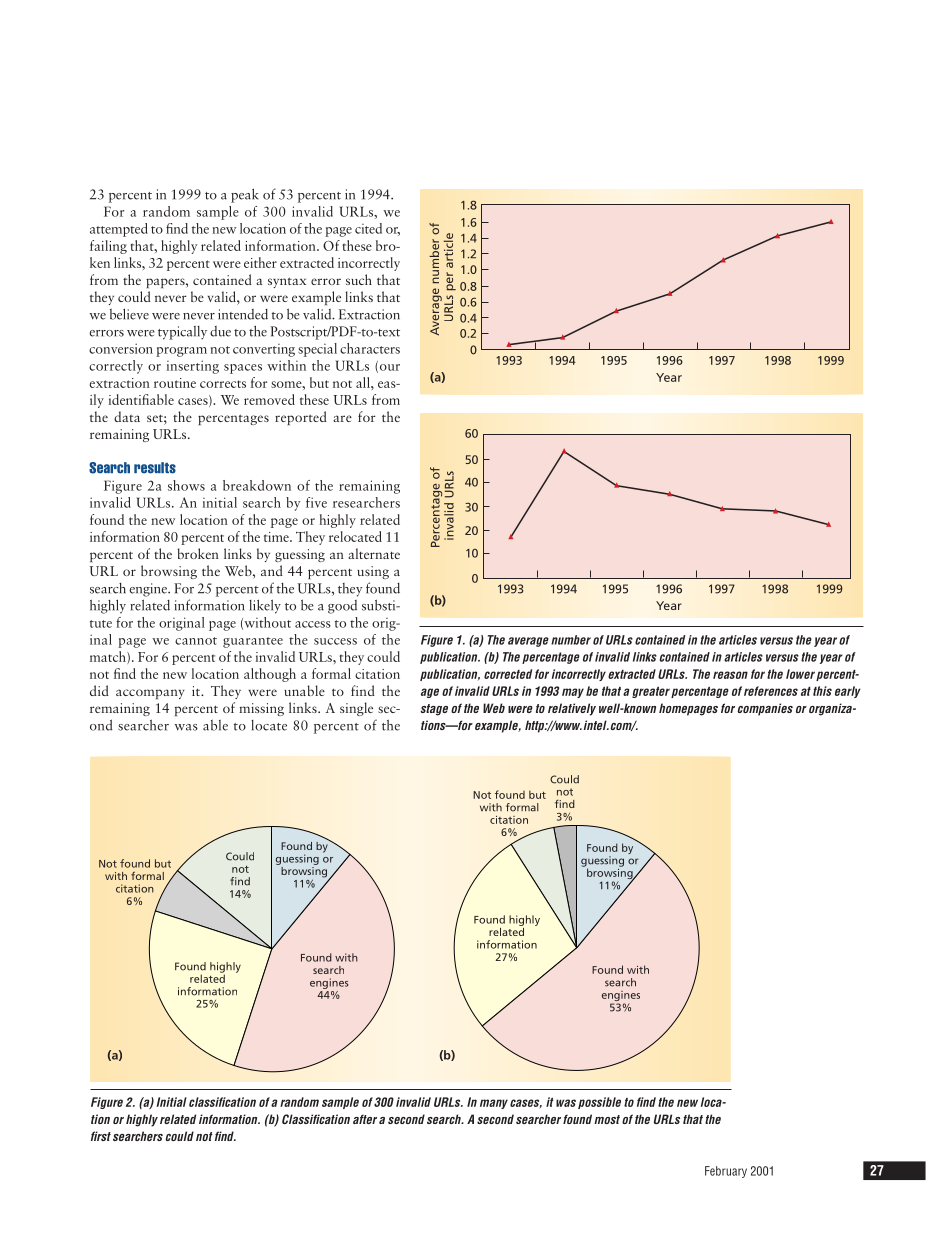 Image resolution: width=952 pixels, height=1233 pixels. Describe the element at coordinates (101, 1136) in the screenshot. I see `first` at that location.
